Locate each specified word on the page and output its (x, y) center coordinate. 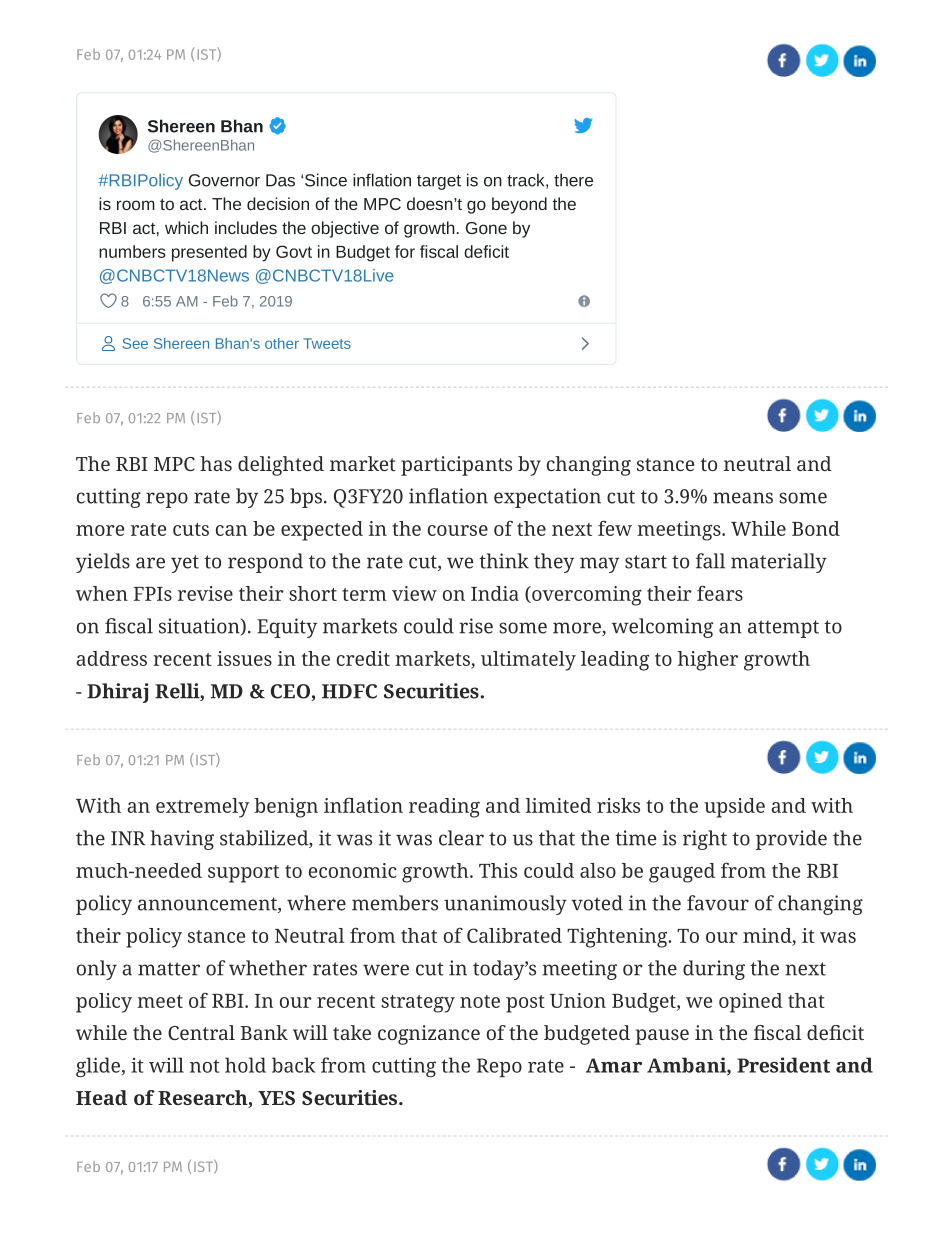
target (439, 182)
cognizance (429, 1035)
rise (476, 626)
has (216, 463)
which (186, 227)
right (705, 840)
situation (200, 627)
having (182, 840)
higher (708, 661)
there (573, 180)
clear (461, 838)
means (743, 498)
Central (201, 1032)
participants (456, 466)
